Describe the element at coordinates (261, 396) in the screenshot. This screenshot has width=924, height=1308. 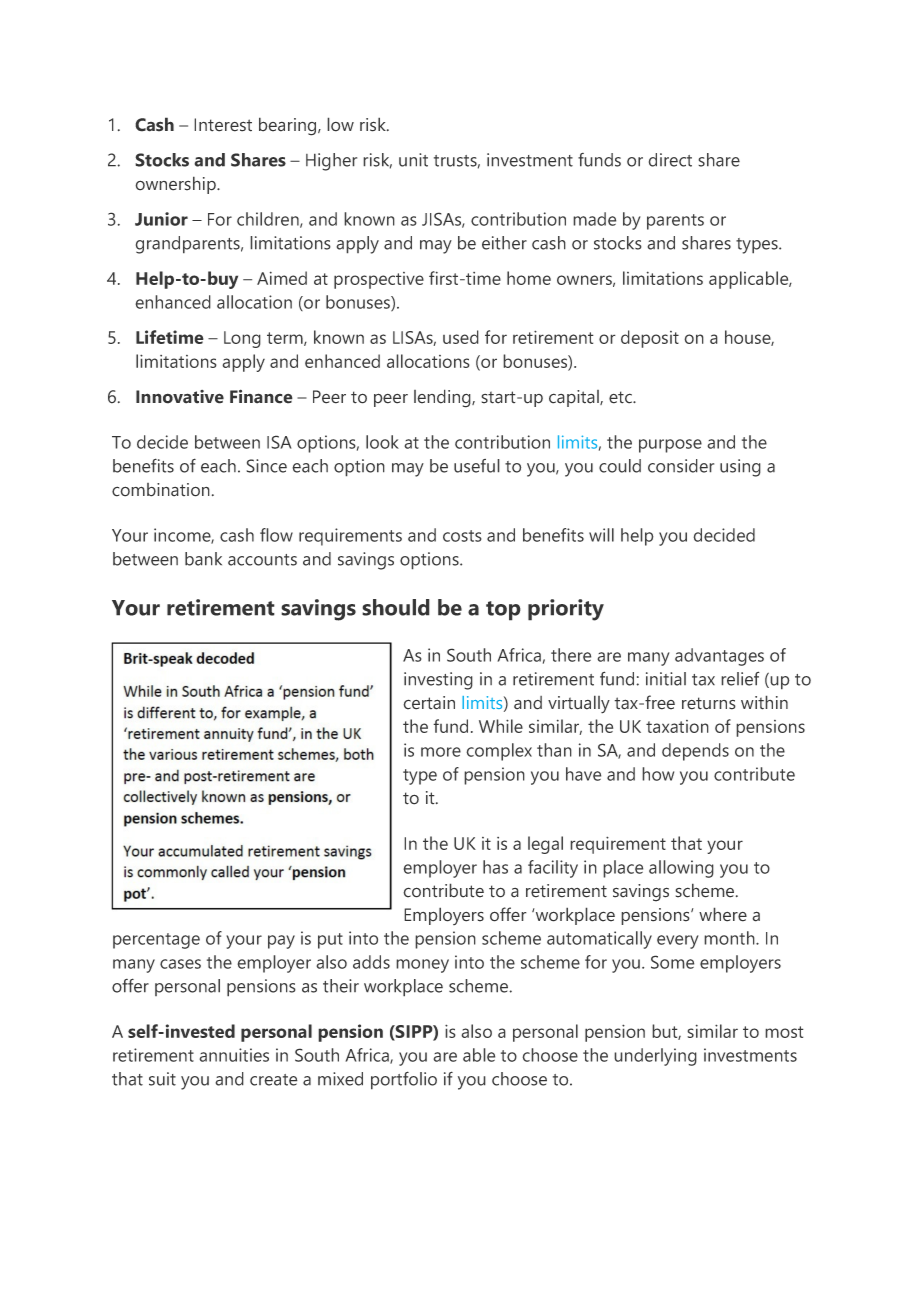
I see `Finance` at that location.
